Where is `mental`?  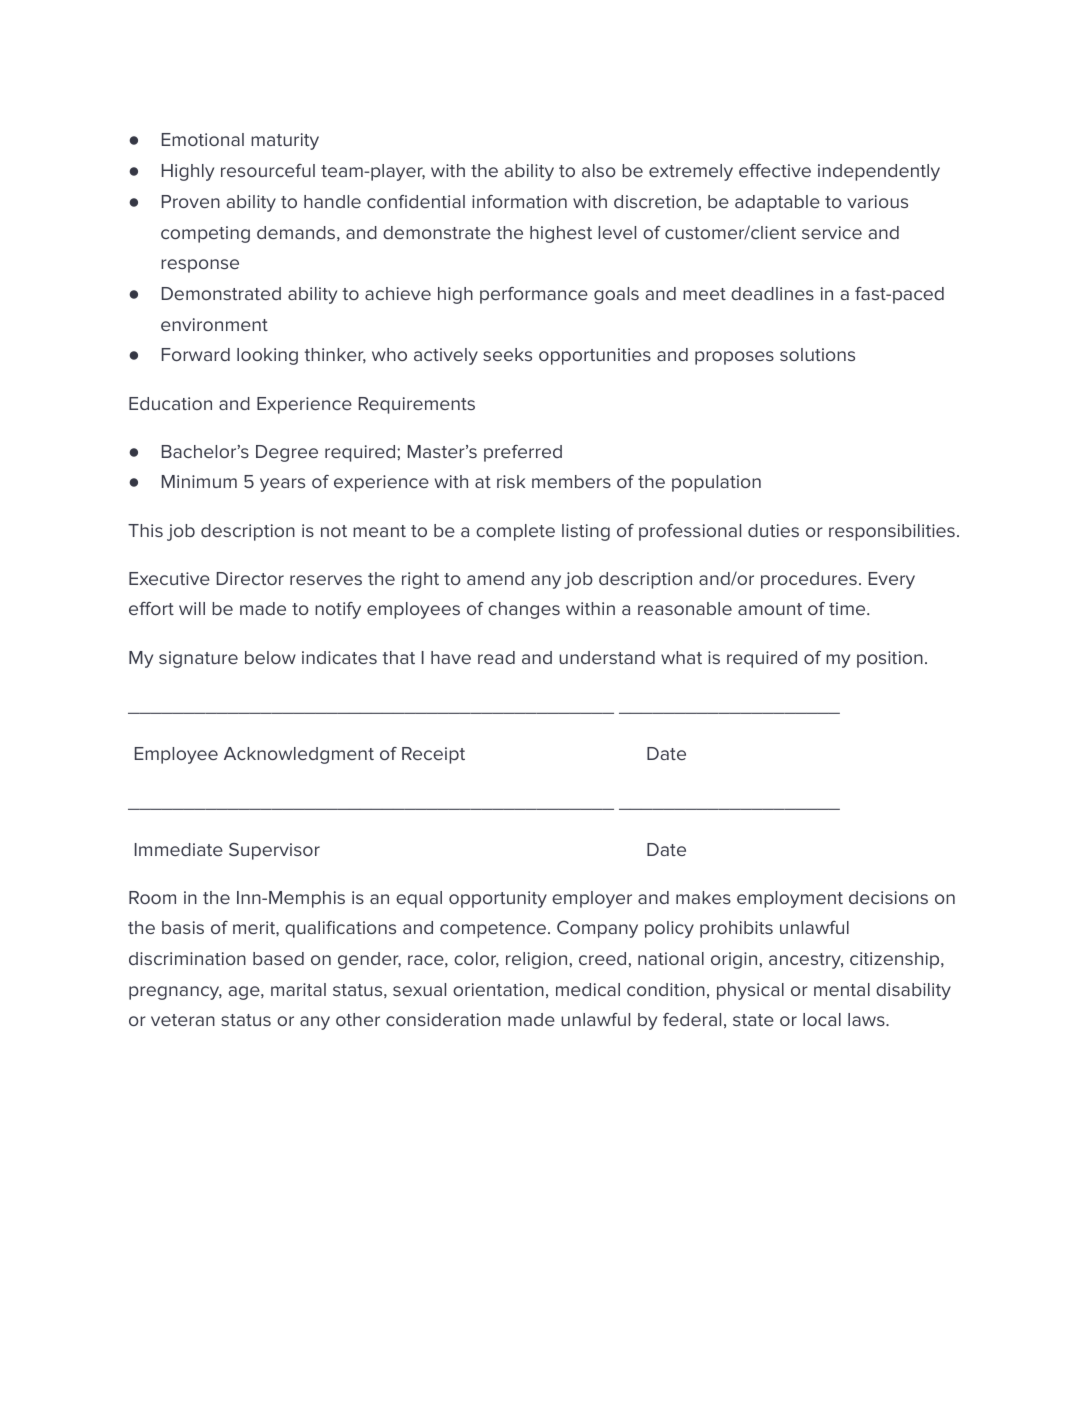
mental is located at coordinates (842, 989).
